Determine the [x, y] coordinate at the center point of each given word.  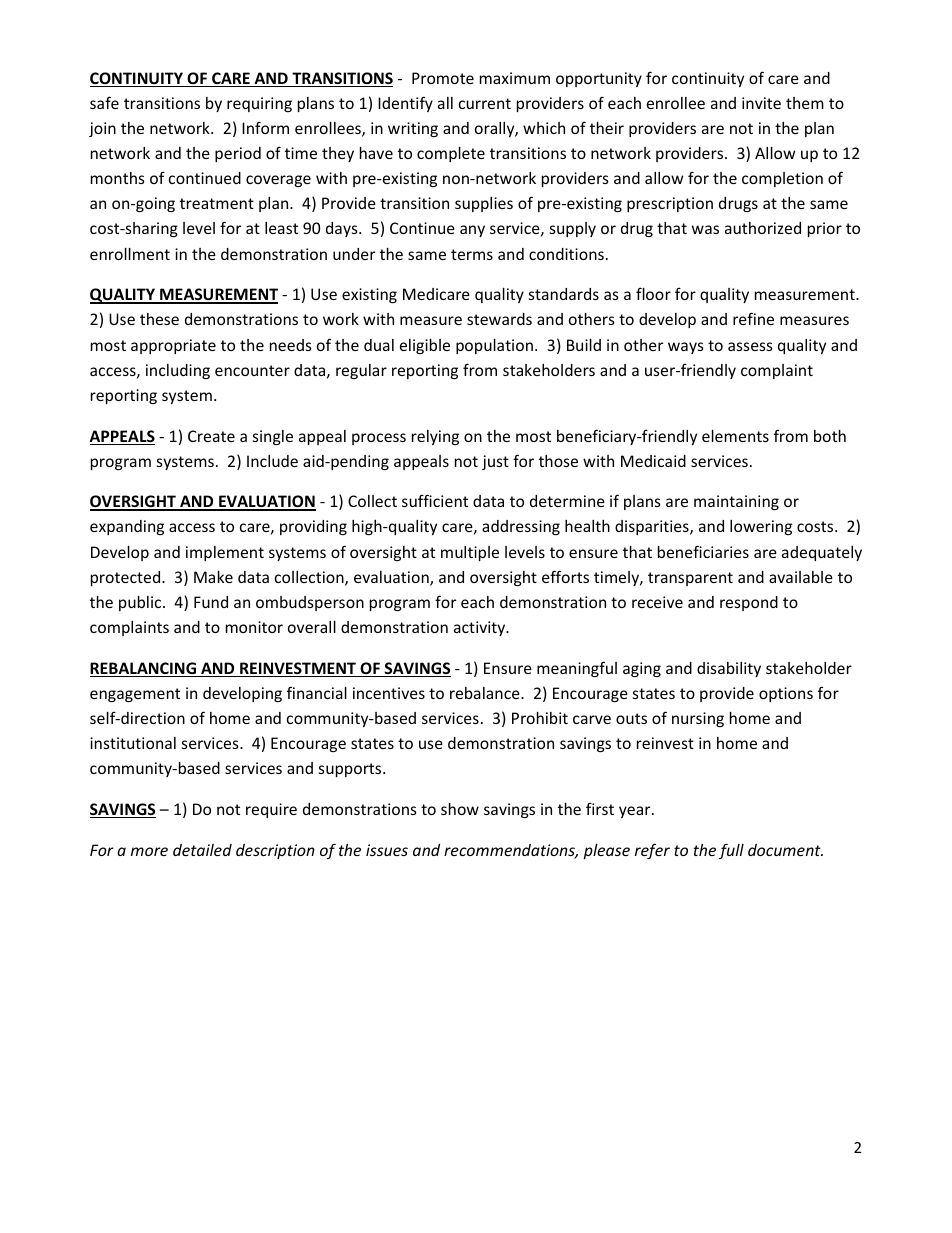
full [731, 851]
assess [750, 346]
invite [761, 103]
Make [213, 577]
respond [749, 603]
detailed [202, 850]
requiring [259, 104]
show [460, 809]
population [494, 346]
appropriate [173, 346]
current [485, 103]
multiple [470, 553]
